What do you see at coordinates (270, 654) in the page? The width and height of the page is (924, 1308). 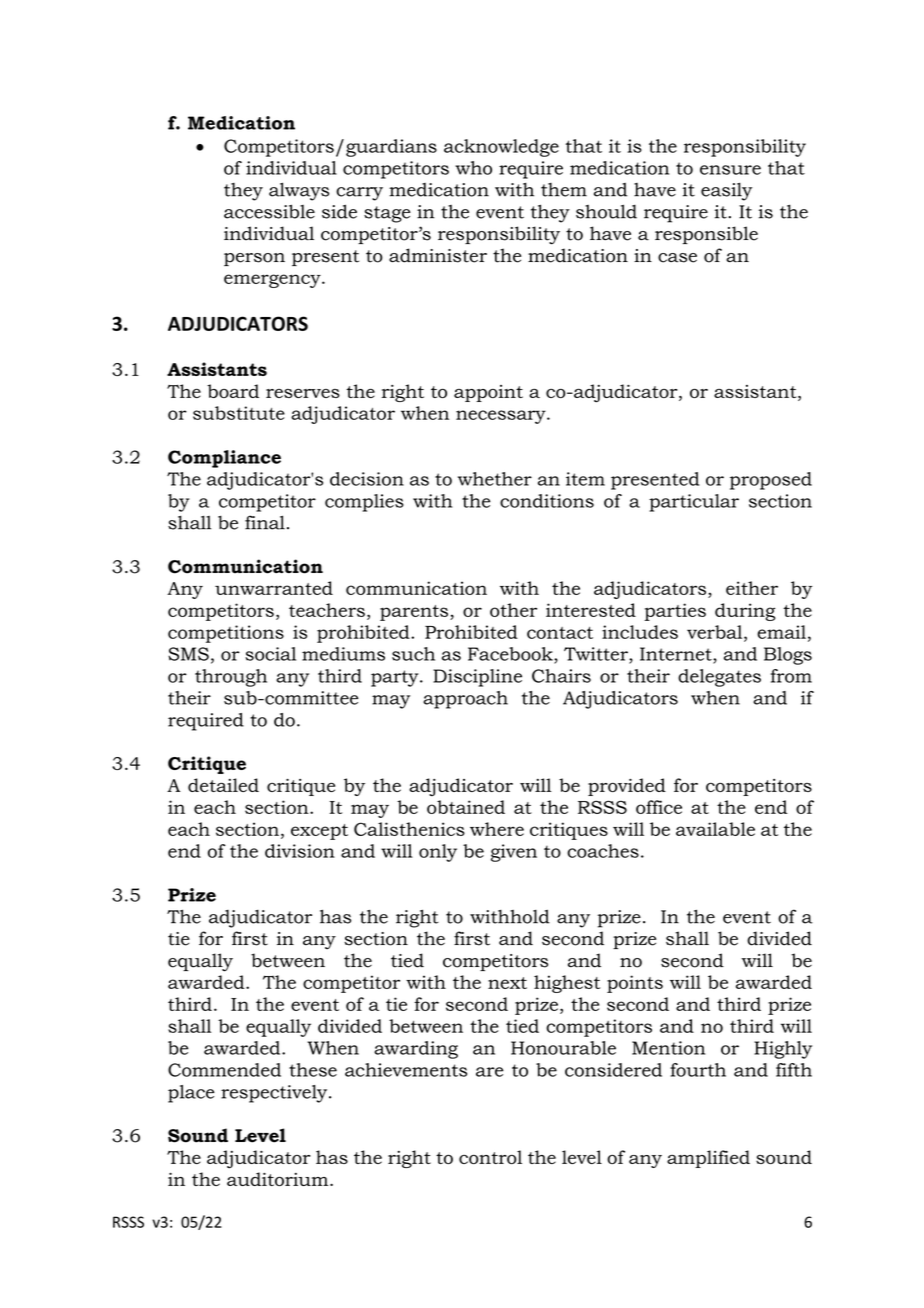 I see `social` at bounding box center [270, 654].
